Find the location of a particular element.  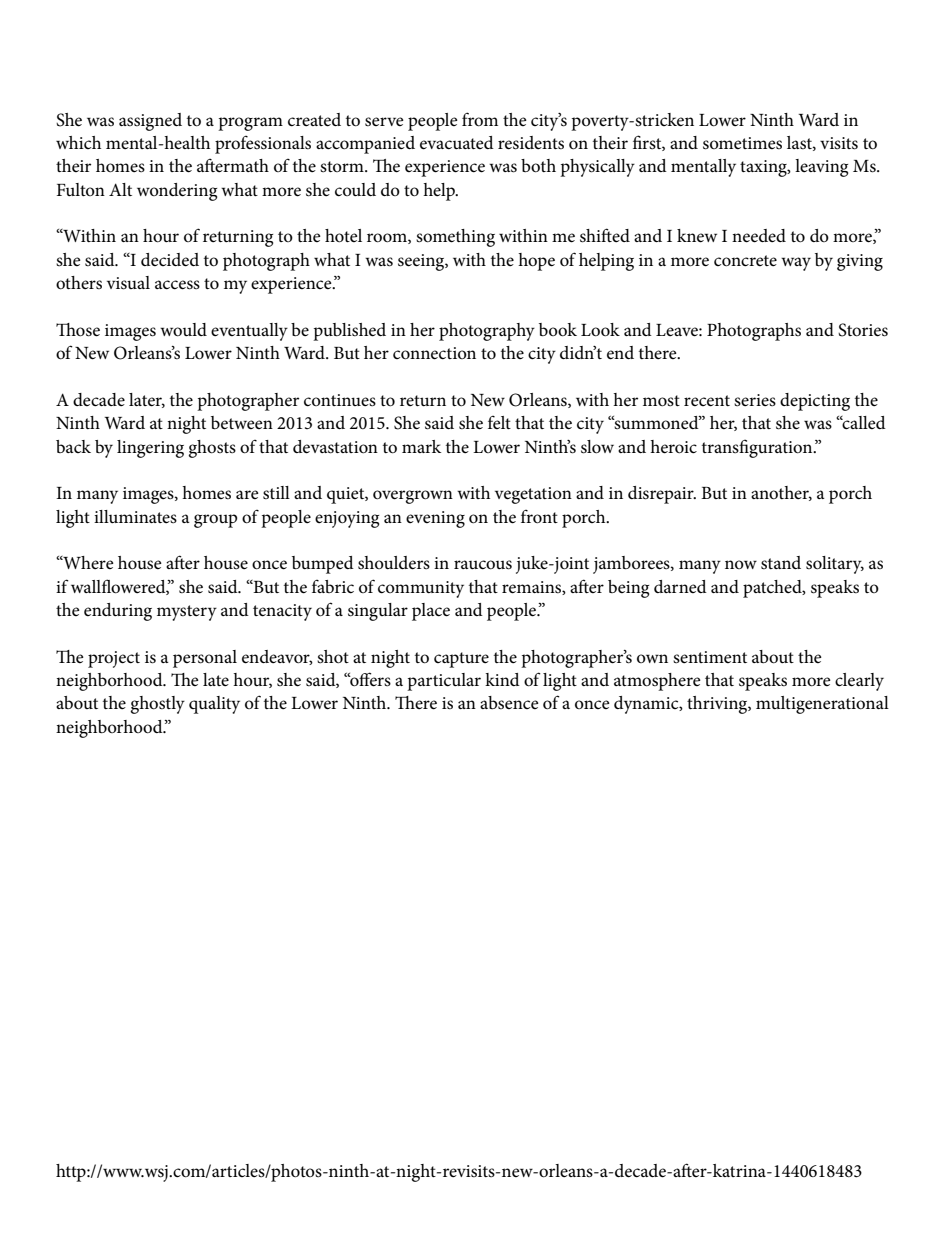

felt is located at coordinates (499, 422).
